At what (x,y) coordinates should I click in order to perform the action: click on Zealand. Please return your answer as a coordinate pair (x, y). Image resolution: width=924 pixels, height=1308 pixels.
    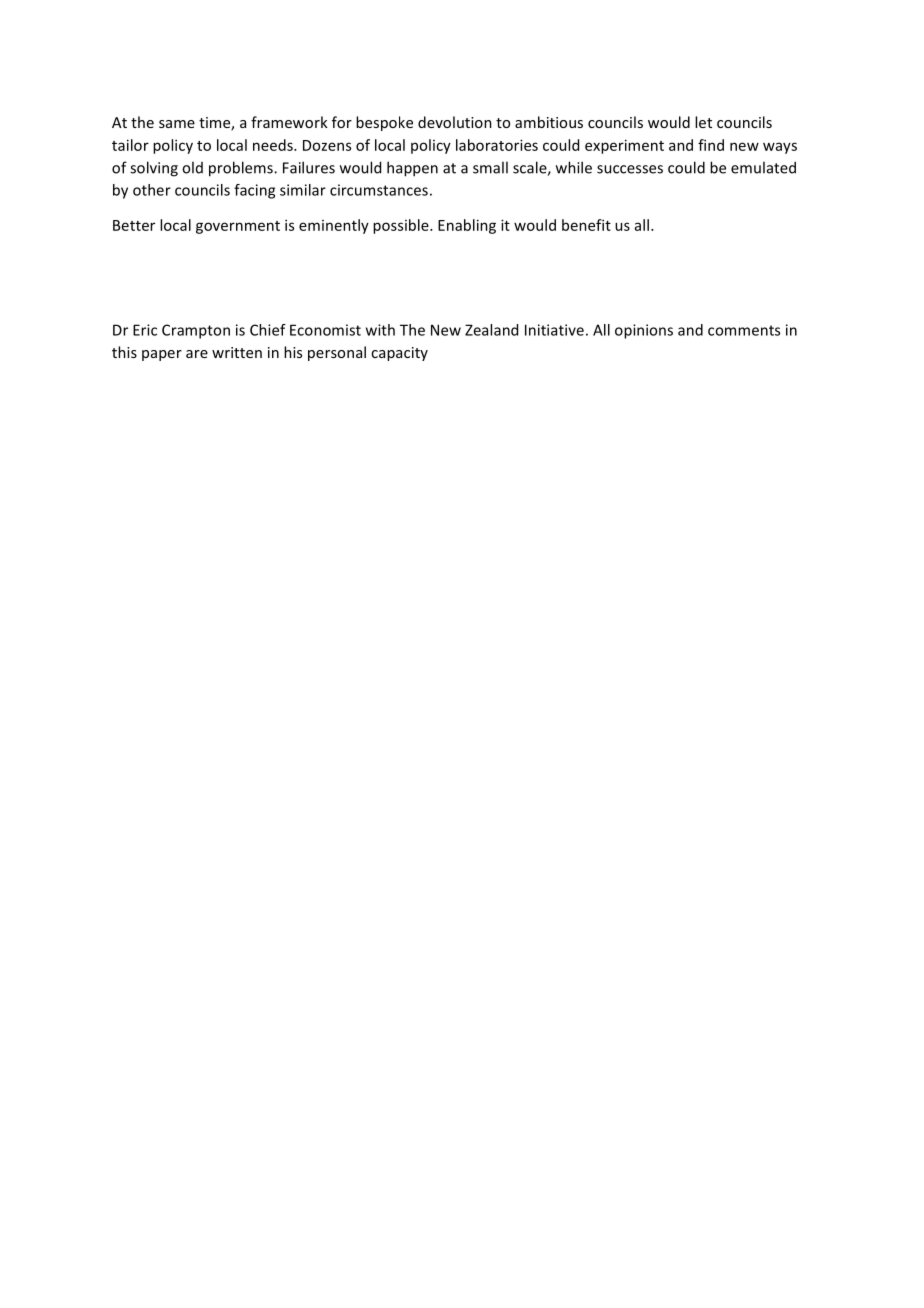
    Looking at the image, I should click on (491, 330).
